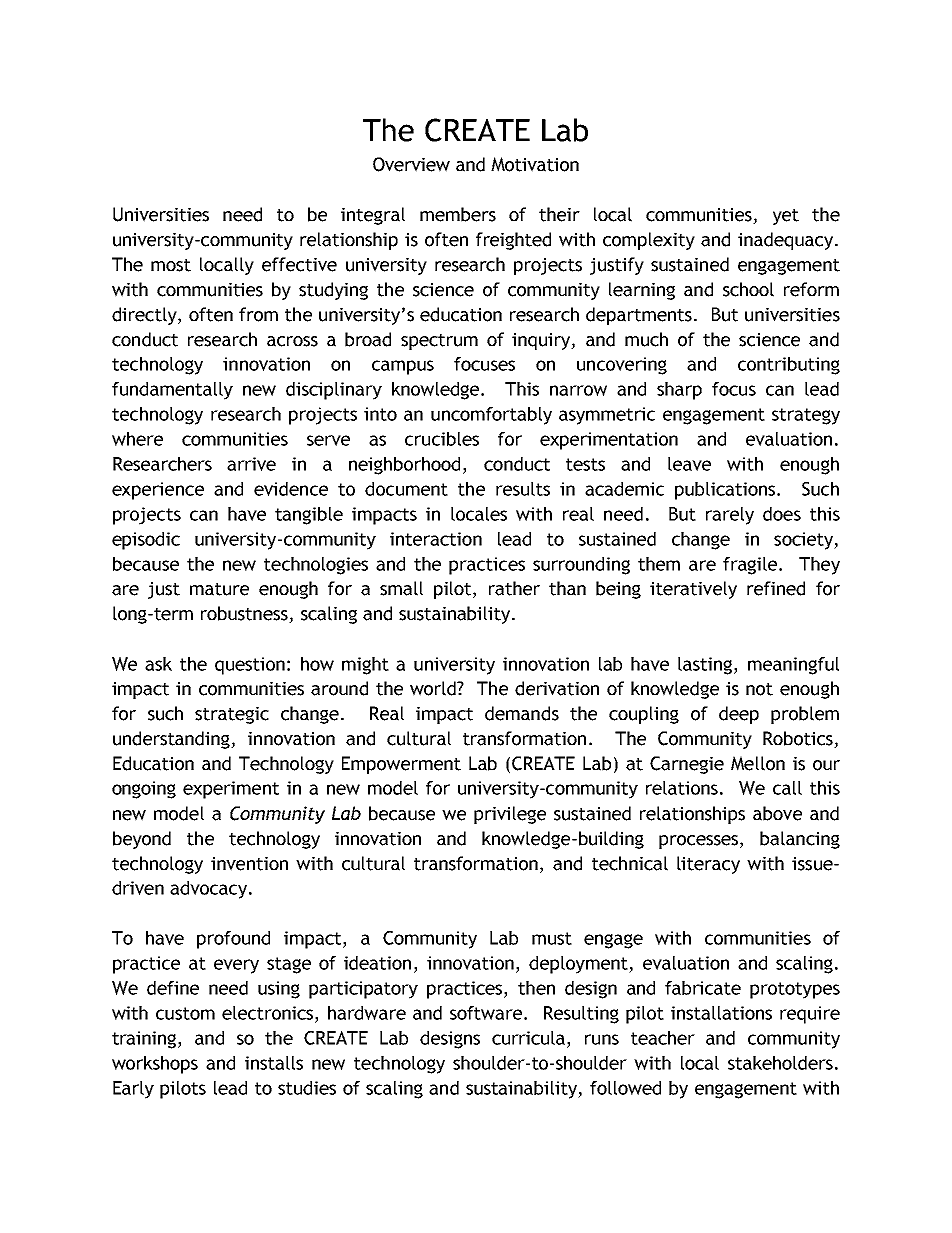 The image size is (952, 1233). Describe the element at coordinates (725, 491) in the screenshot. I see `publications` at that location.
